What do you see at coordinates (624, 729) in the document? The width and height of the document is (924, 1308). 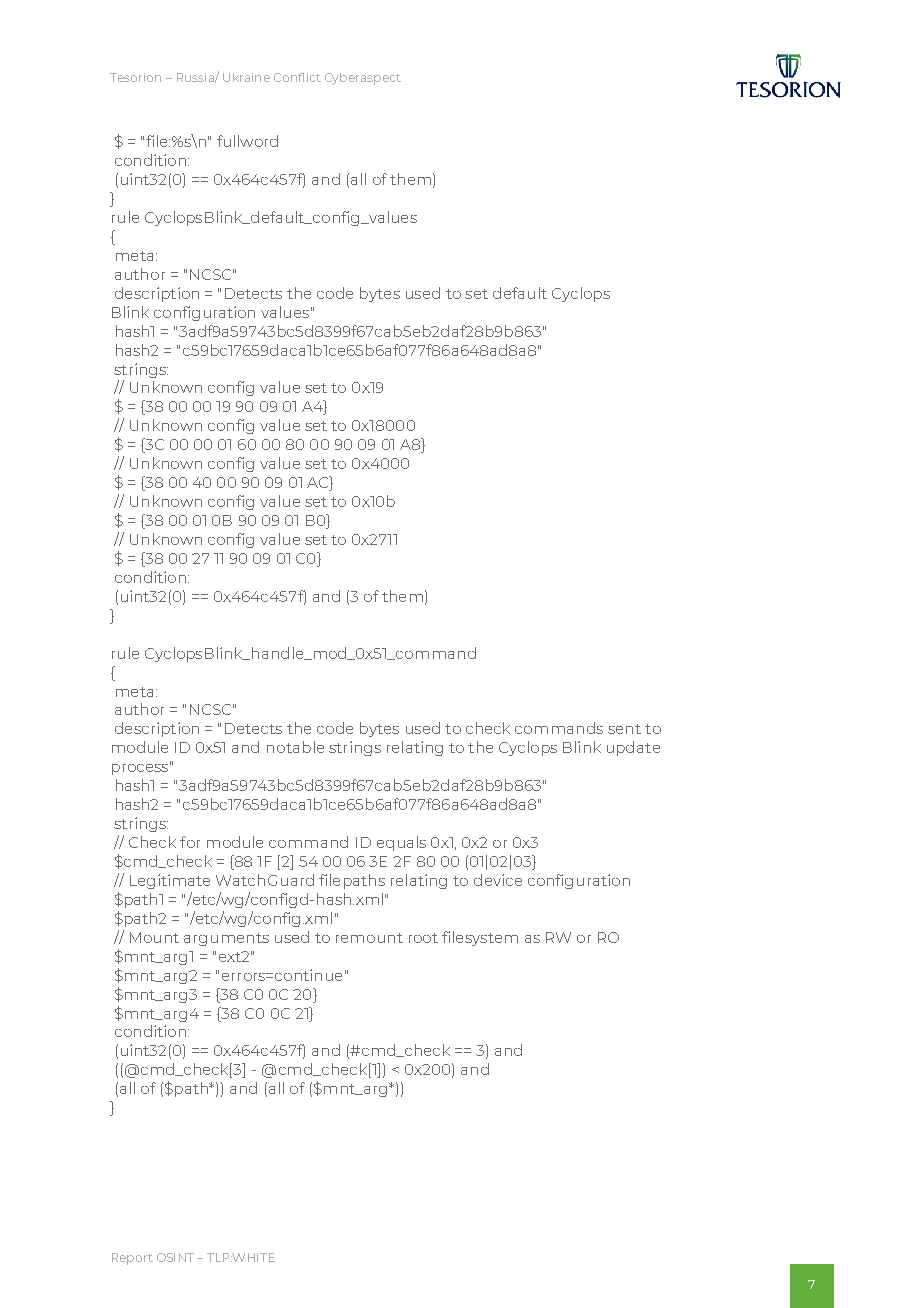 I see `sent` at bounding box center [624, 729].
